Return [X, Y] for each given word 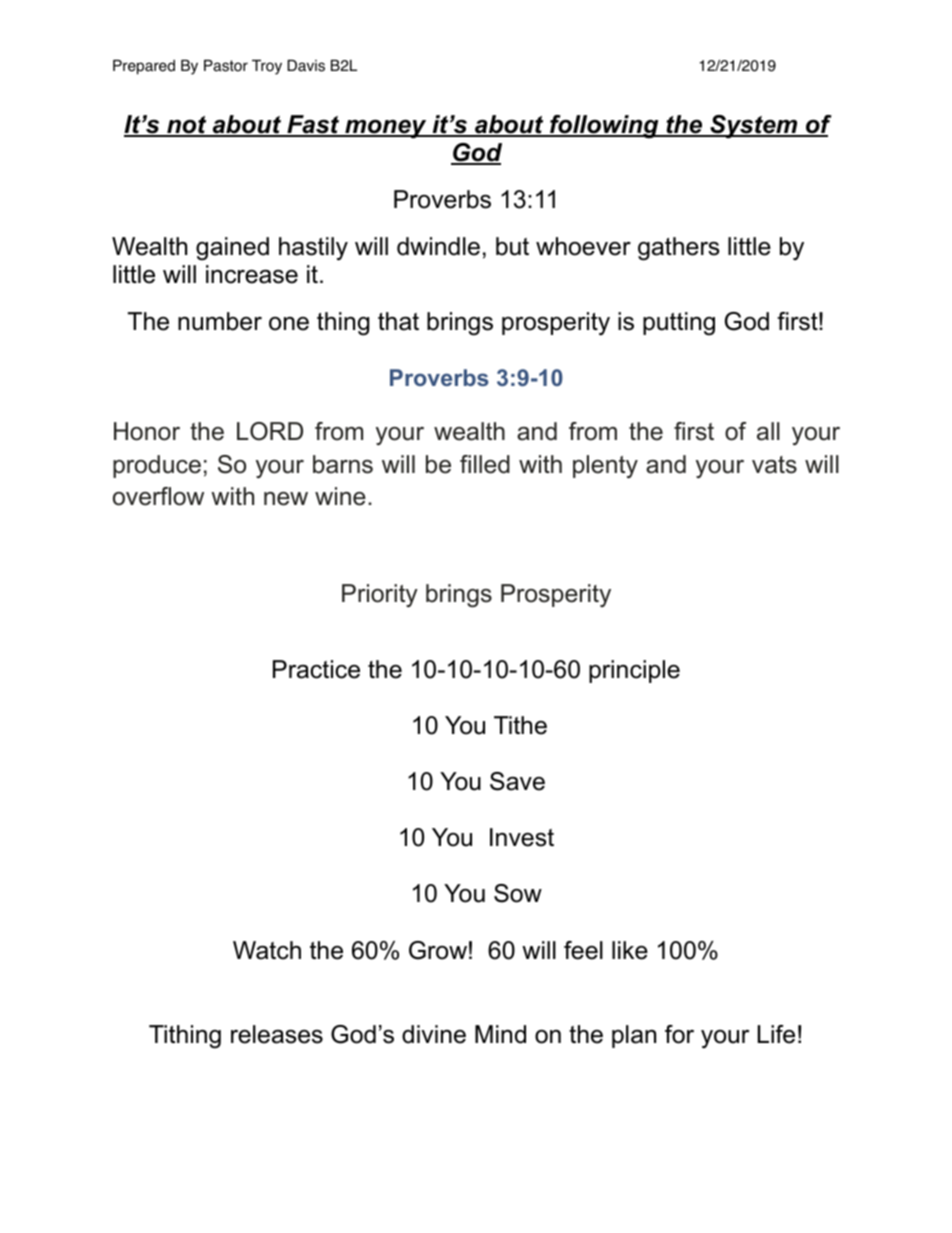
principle [634, 671]
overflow [158, 496]
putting [679, 324]
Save [517, 781]
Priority [380, 595]
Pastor [226, 66]
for [679, 1034]
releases [277, 1034]
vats [774, 465]
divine [434, 1034]
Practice [316, 669]
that [398, 321]
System [754, 127]
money [386, 129]
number [220, 321]
